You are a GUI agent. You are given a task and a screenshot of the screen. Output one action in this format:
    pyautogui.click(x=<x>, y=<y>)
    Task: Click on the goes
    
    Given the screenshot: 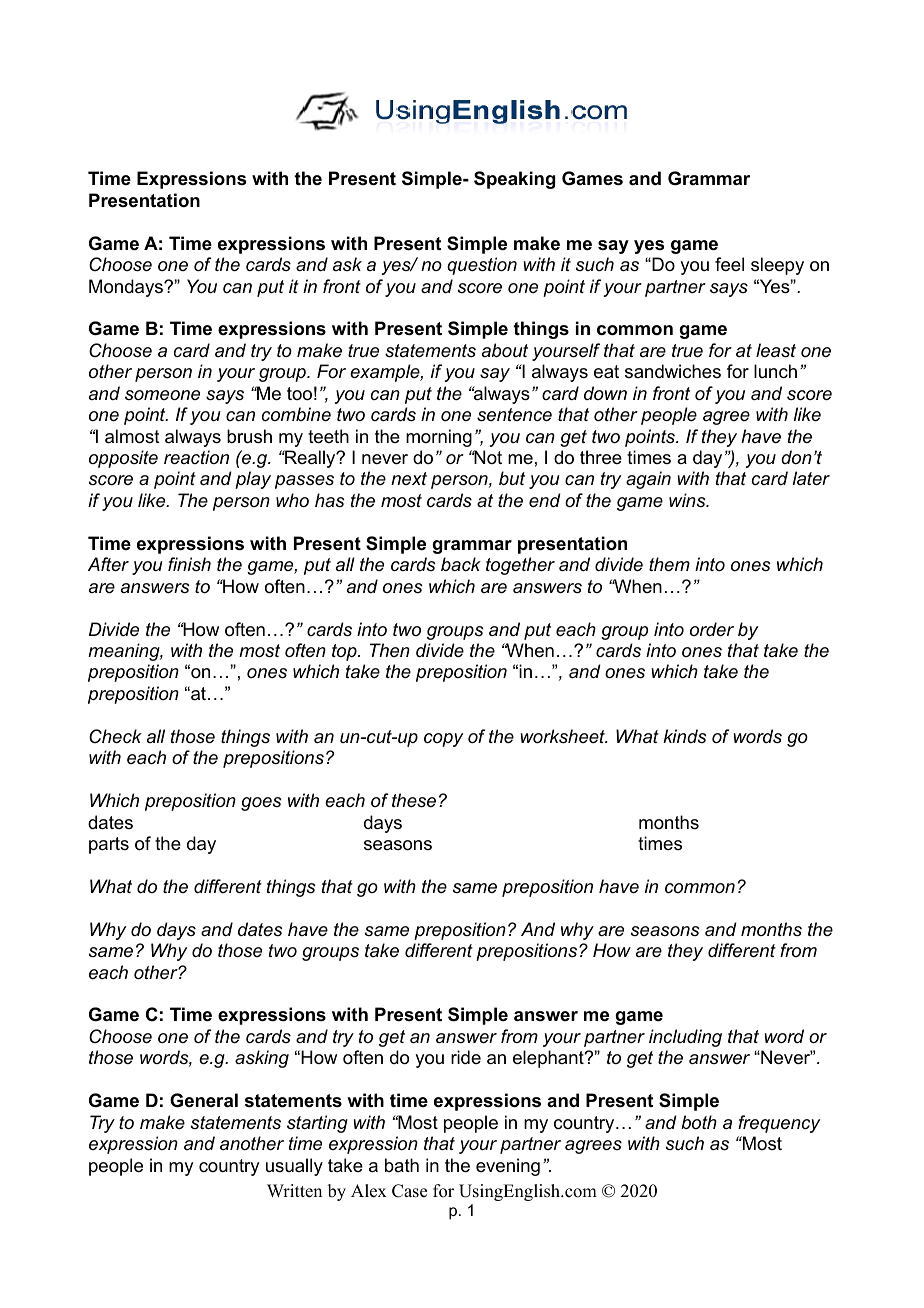 What is the action you would take?
    pyautogui.click(x=261, y=804)
